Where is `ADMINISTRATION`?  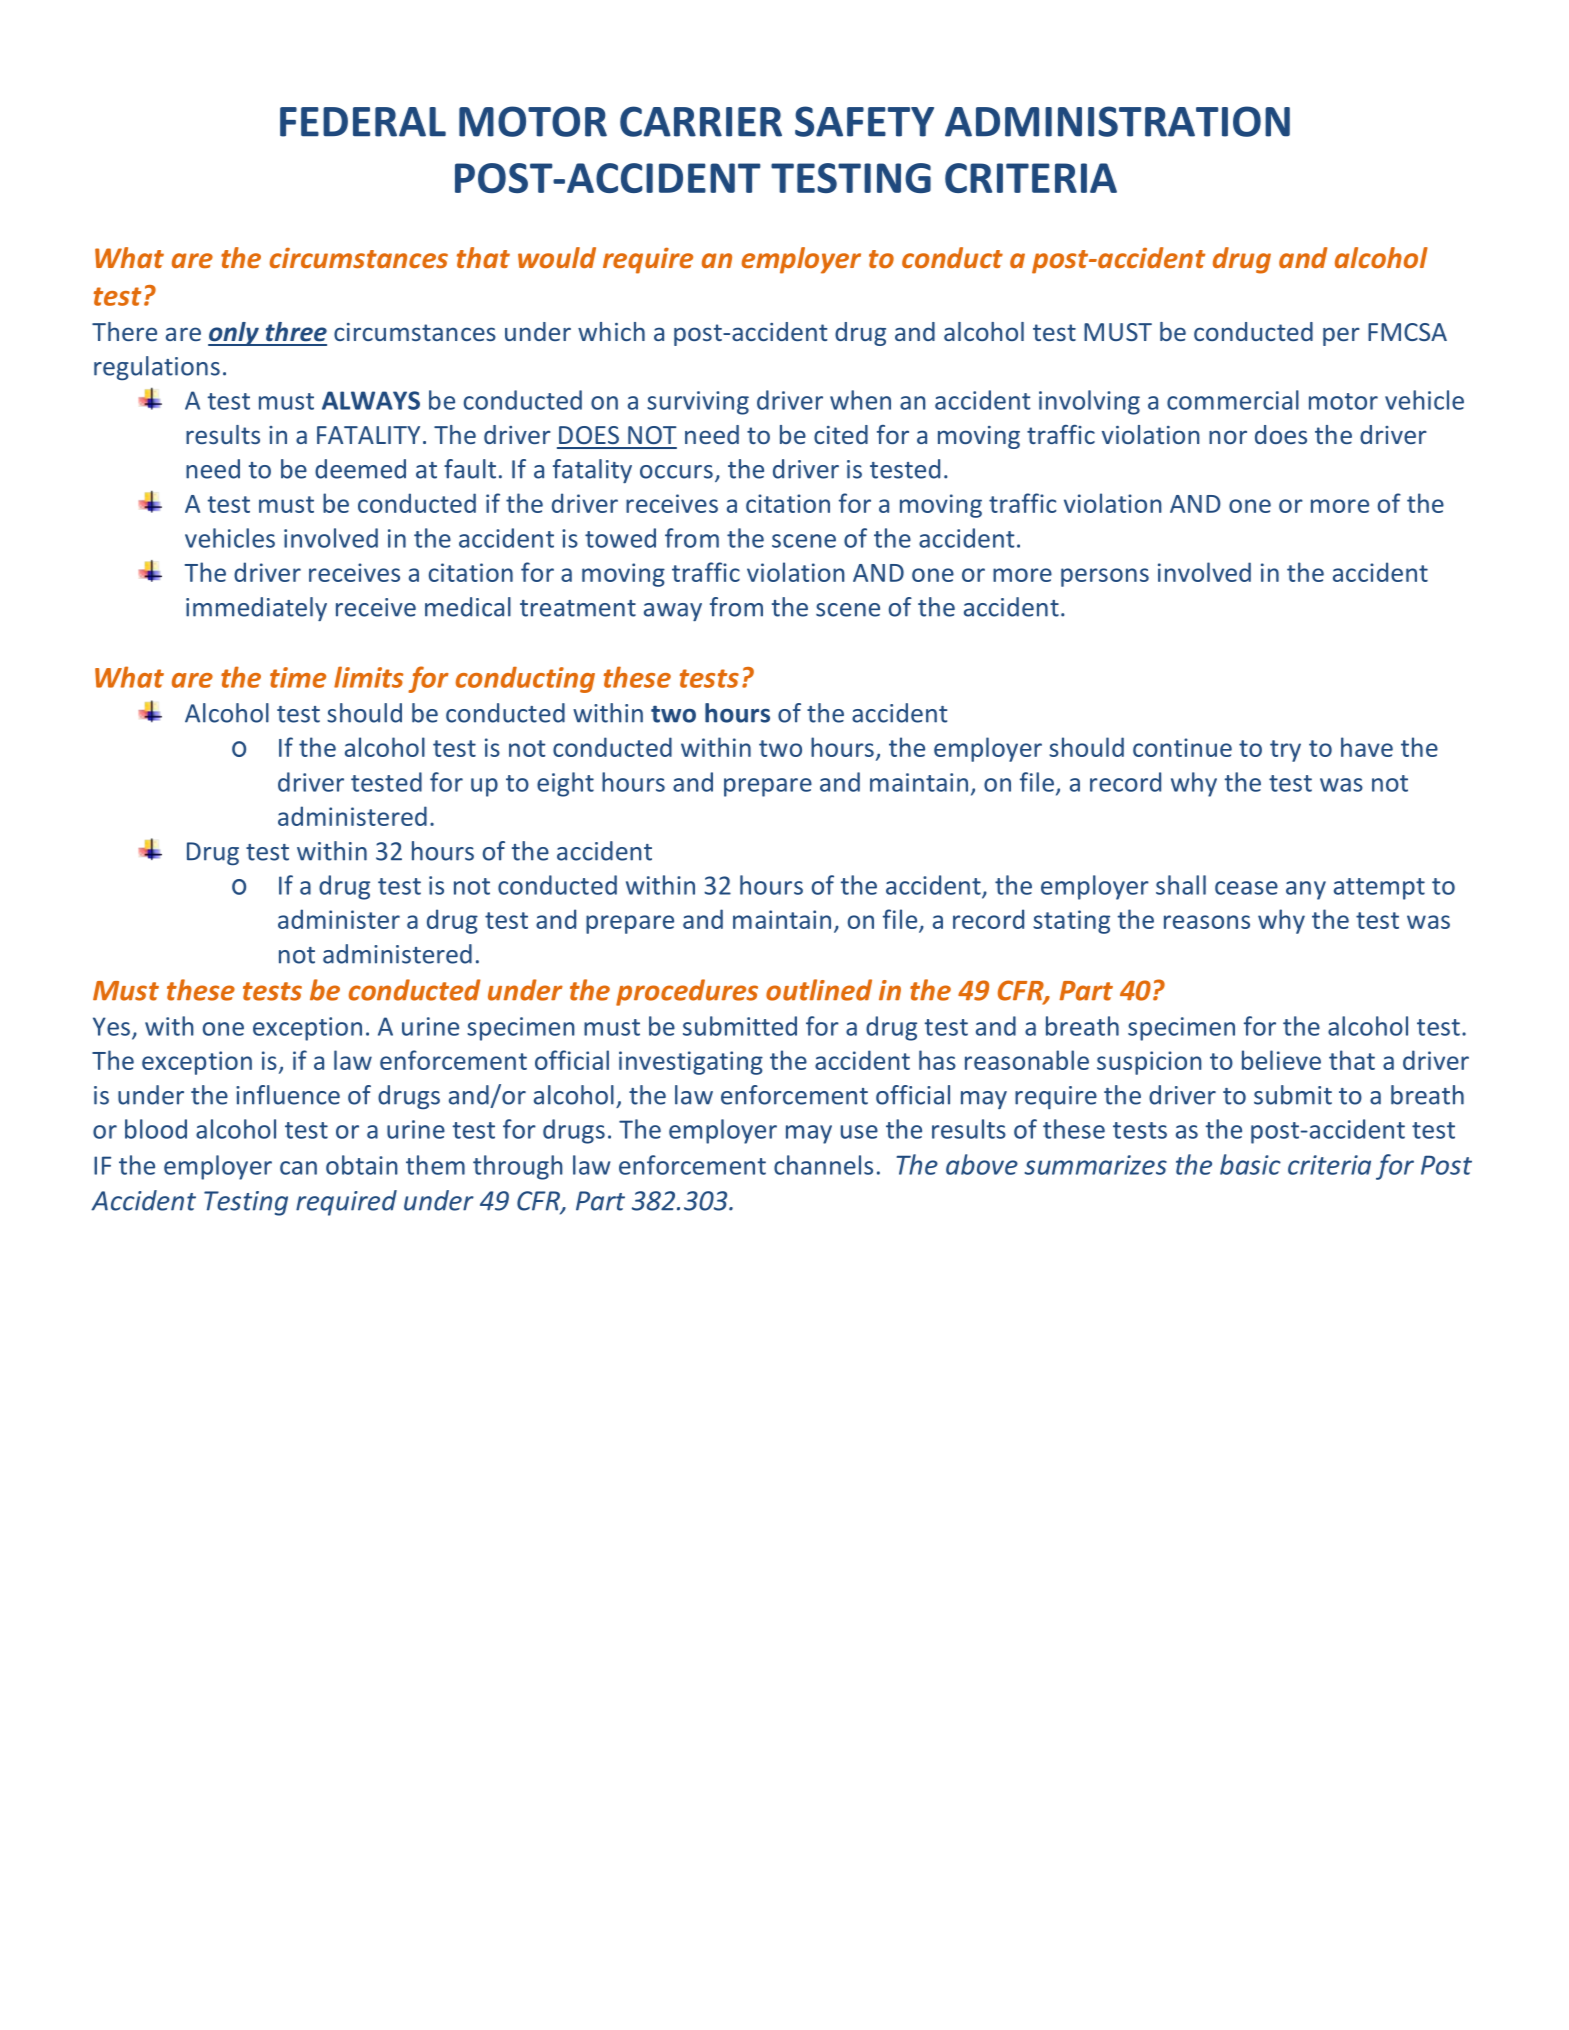
ADMINISTRATION is located at coordinates (1117, 121).
